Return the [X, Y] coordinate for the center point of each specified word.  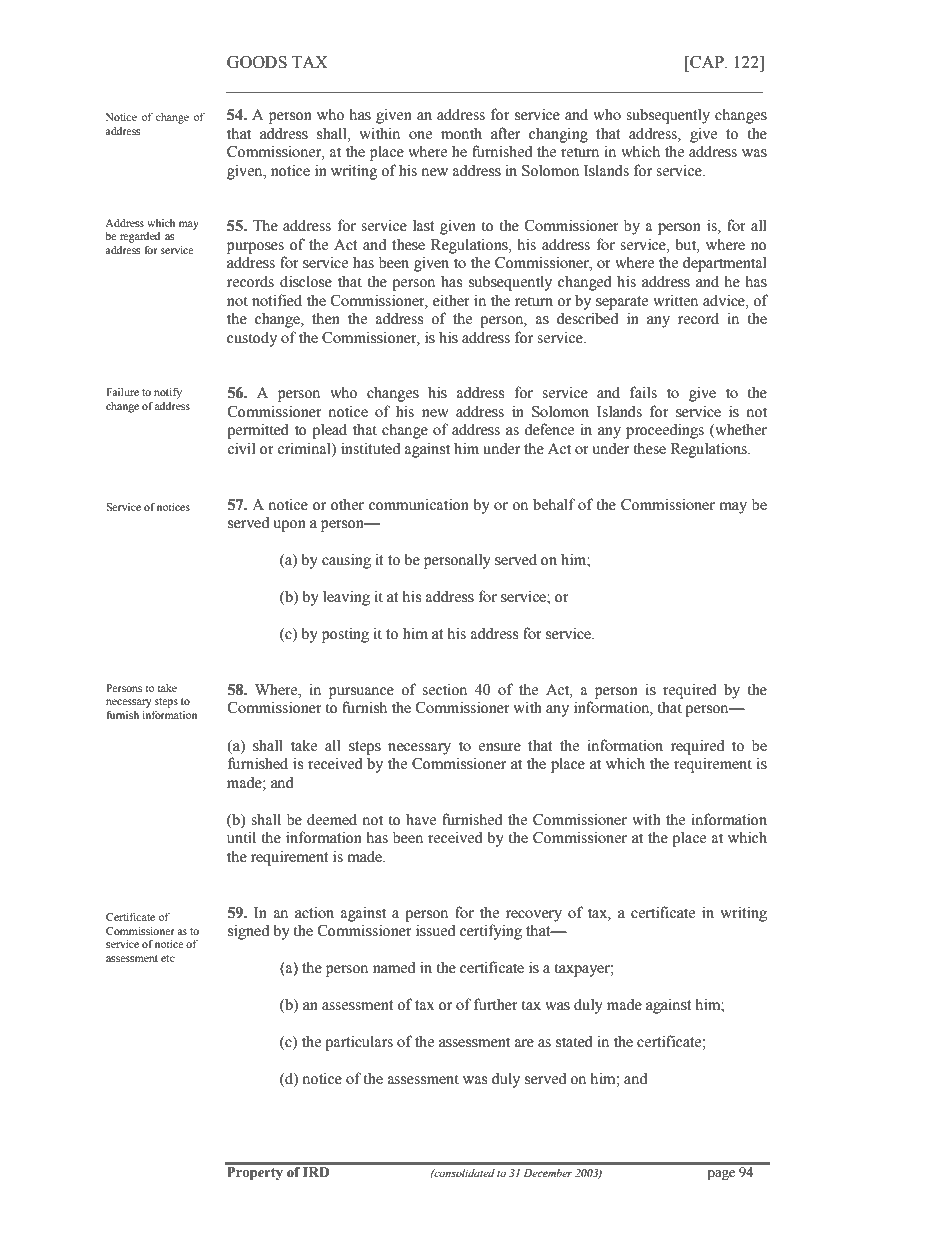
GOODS [257, 62]
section [444, 689]
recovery [534, 916]
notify [168, 393]
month [461, 133]
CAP [707, 62]
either [451, 300]
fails [643, 392]
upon [289, 526]
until [241, 837]
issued [435, 930]
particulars [359, 1043]
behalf [554, 504]
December [548, 1173]
